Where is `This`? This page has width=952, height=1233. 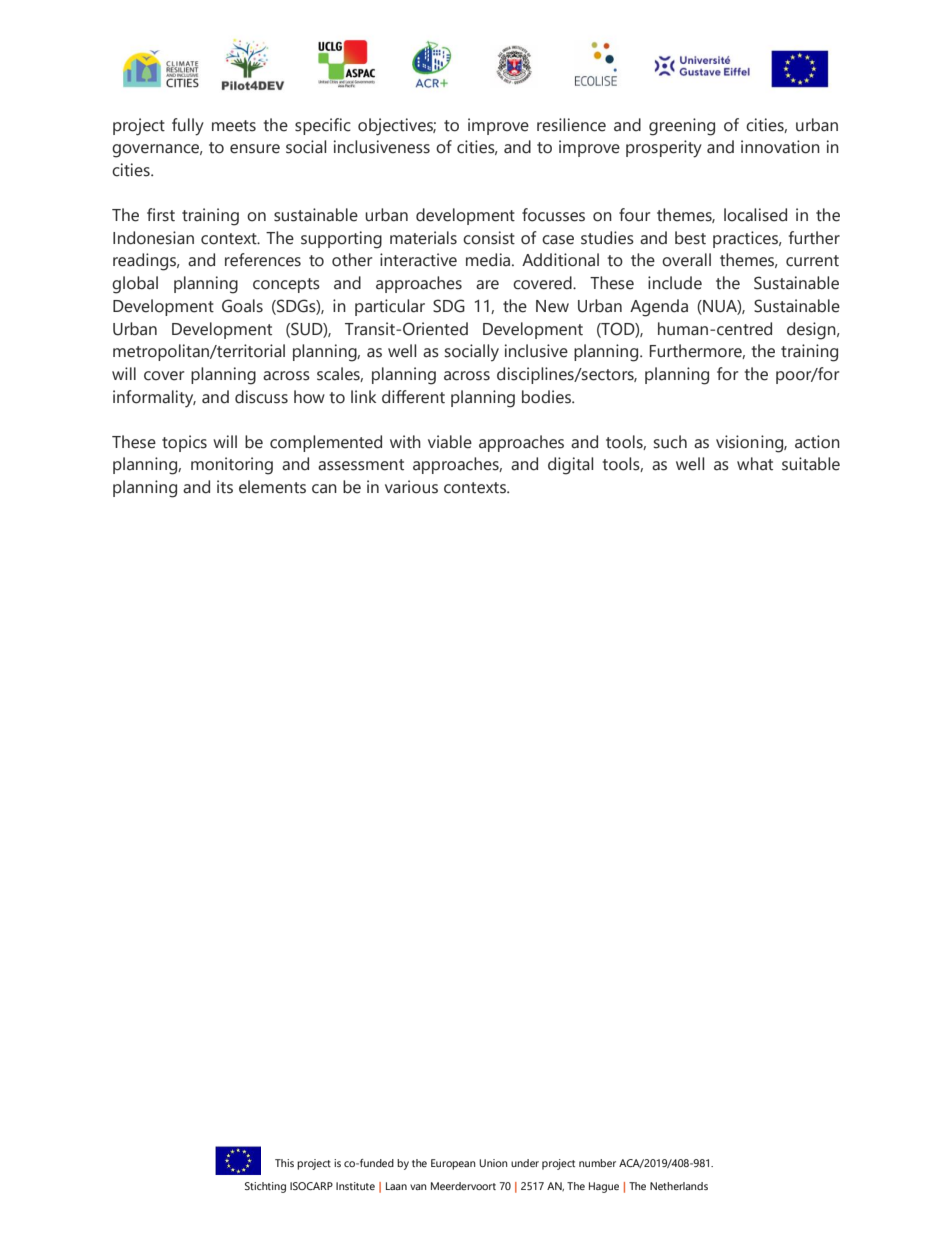
This is located at coordinates (284, 1163).
